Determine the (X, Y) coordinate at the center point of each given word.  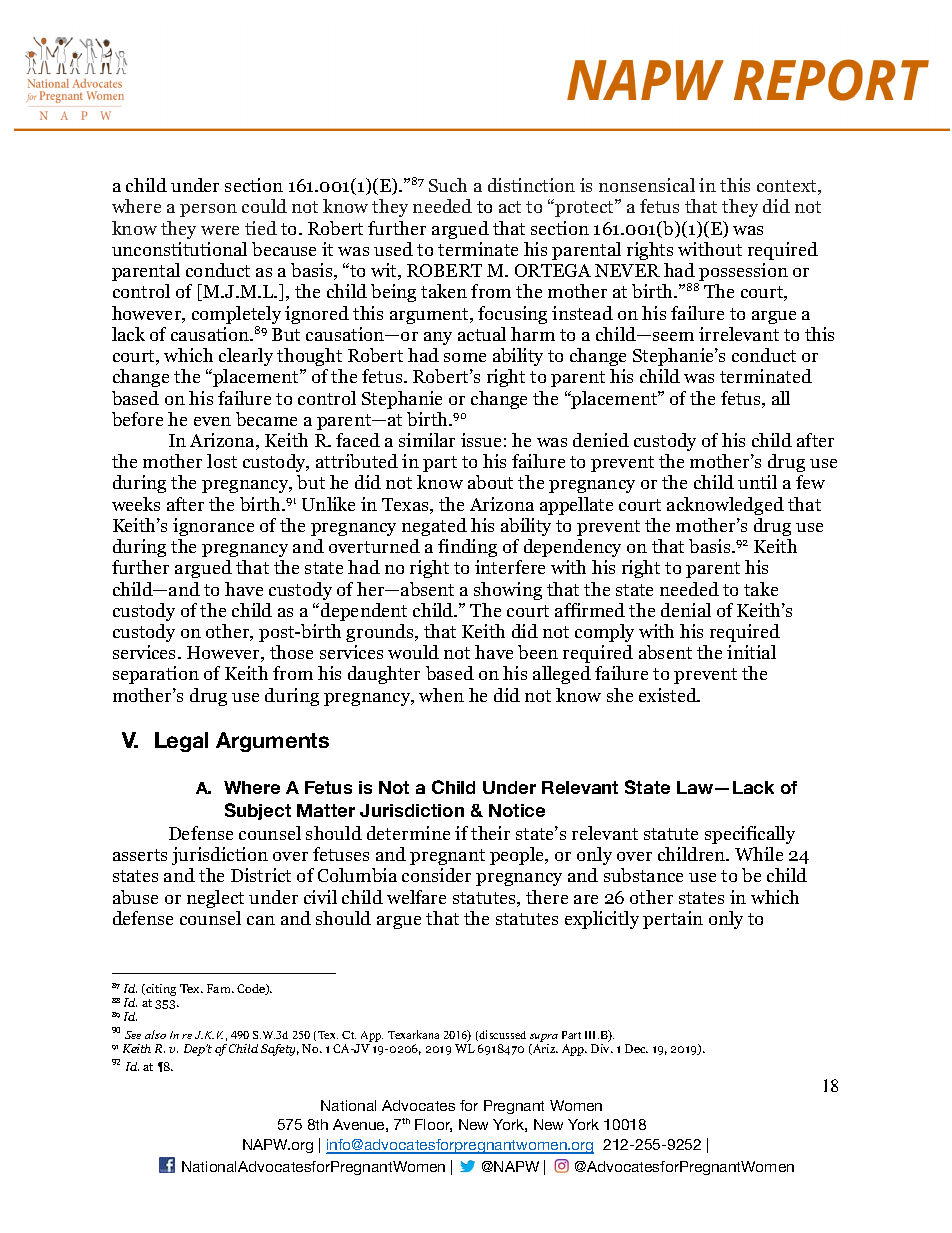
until (757, 482)
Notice (517, 810)
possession (742, 273)
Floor (433, 1125)
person (208, 210)
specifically (750, 835)
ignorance (213, 527)
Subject (258, 811)
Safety (280, 1050)
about (490, 482)
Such (448, 185)
